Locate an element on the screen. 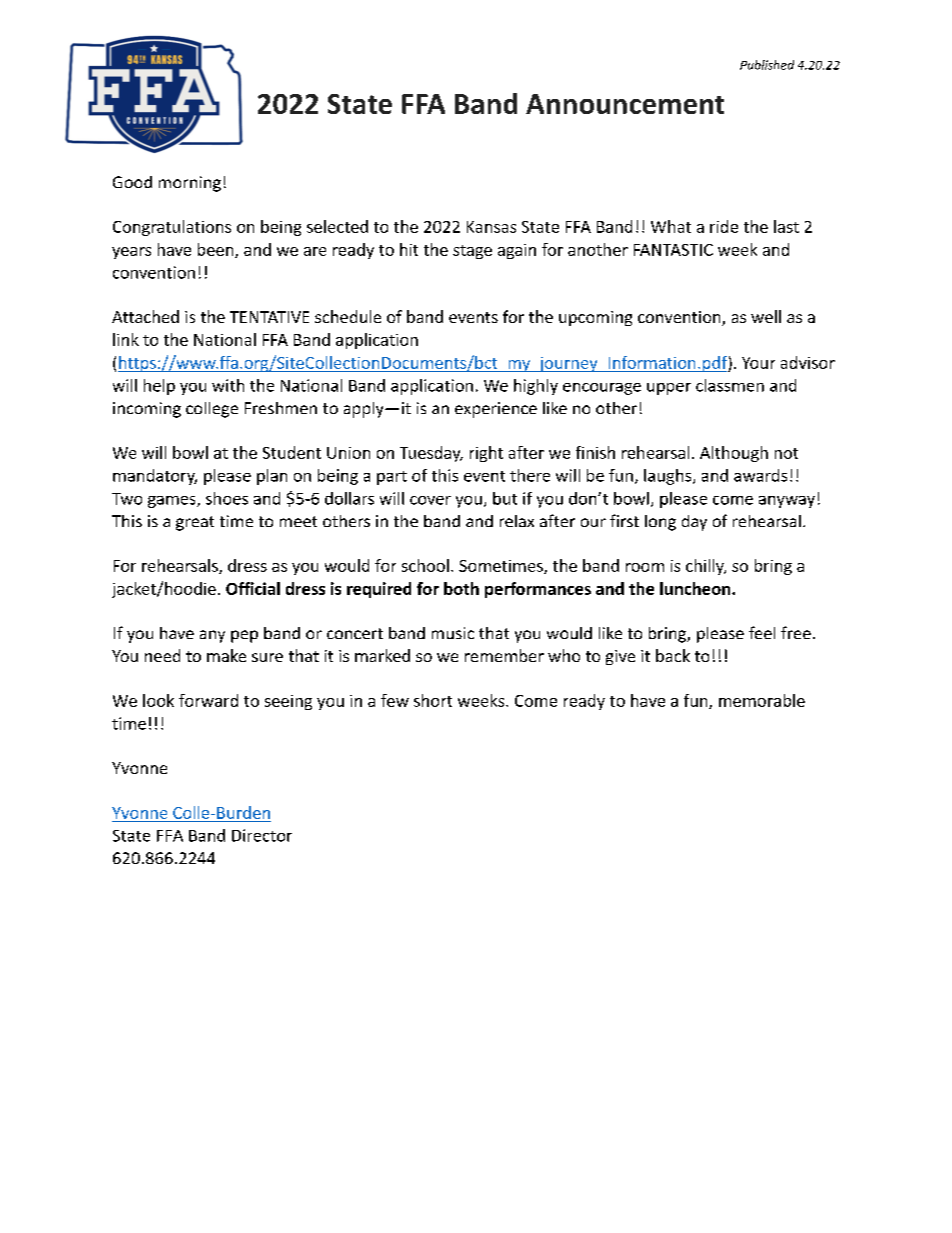  relax is located at coordinates (517, 521).
